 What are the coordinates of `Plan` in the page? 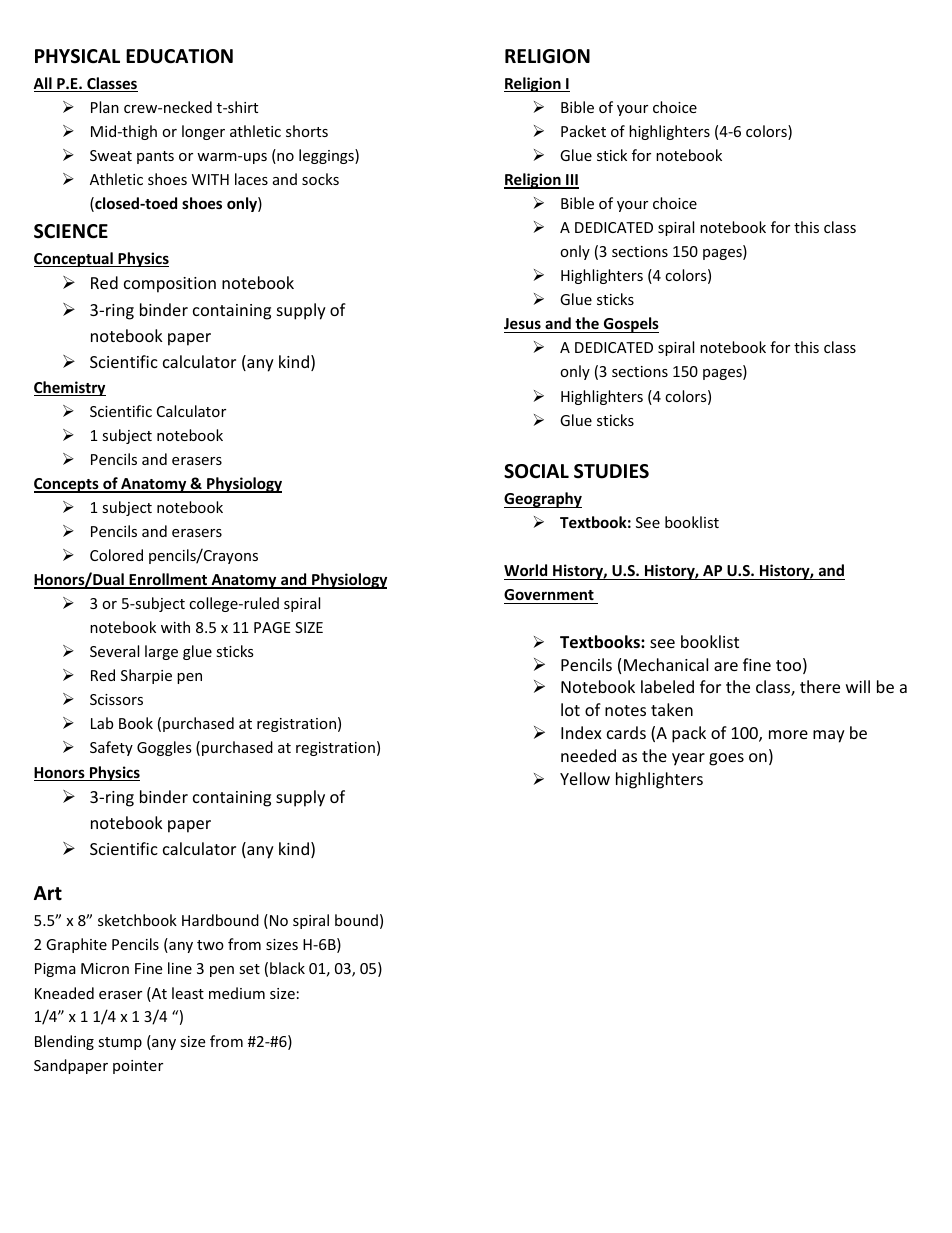 It's located at (105, 107).
